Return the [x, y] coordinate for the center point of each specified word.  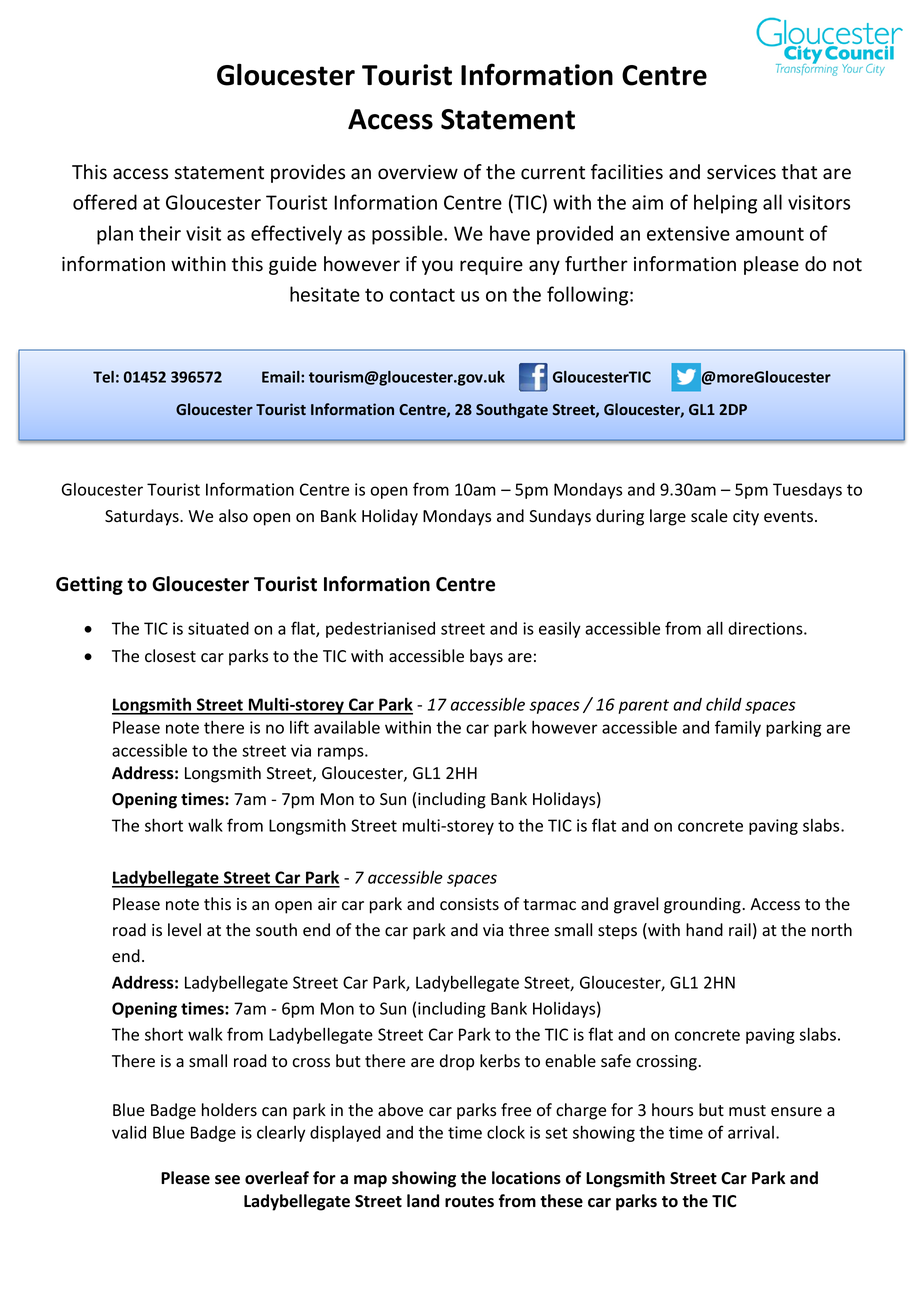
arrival [751, 1132]
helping [725, 204]
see [227, 1180]
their [160, 233]
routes [469, 1202]
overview [418, 172]
